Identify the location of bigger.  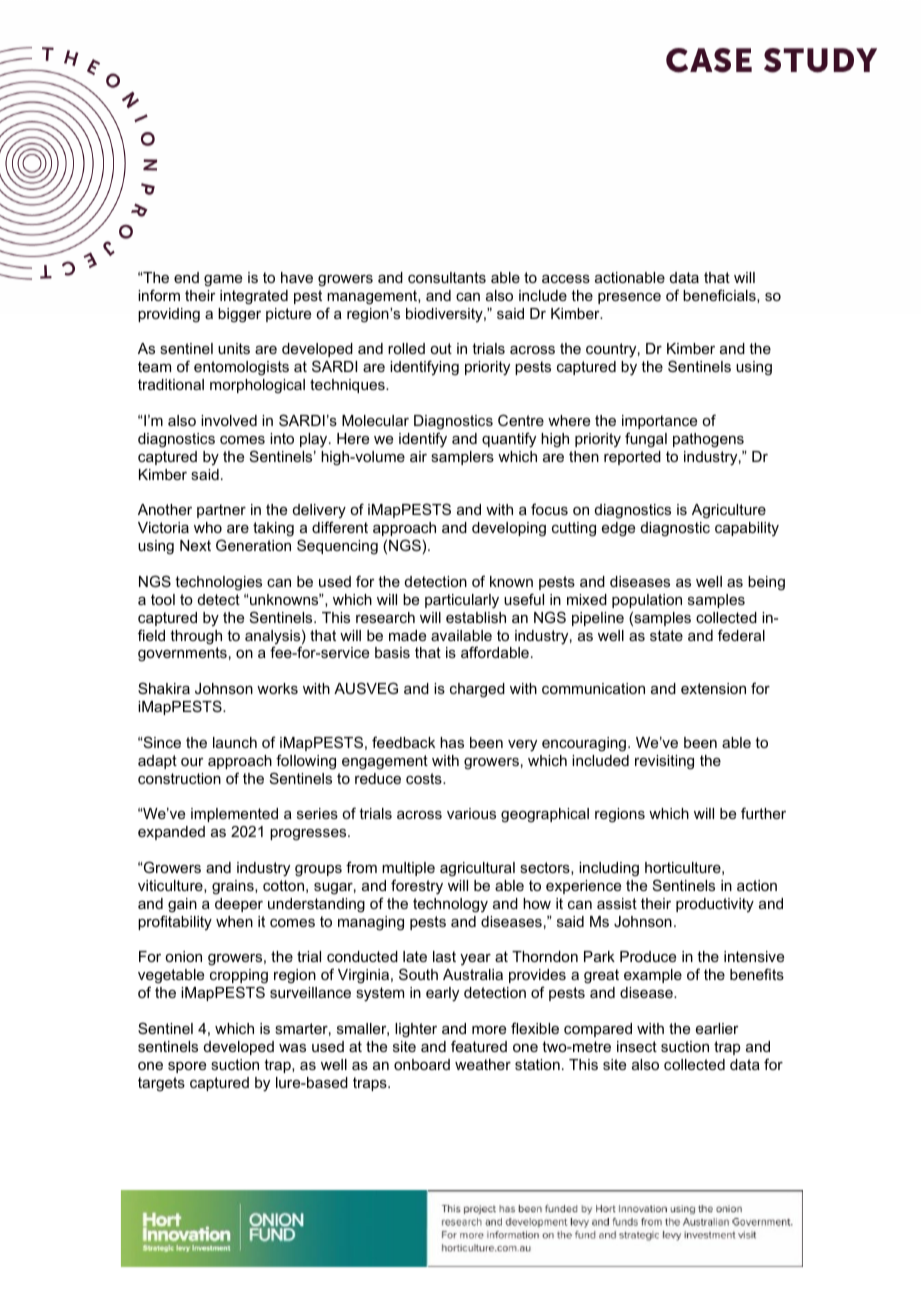
(239, 315).
